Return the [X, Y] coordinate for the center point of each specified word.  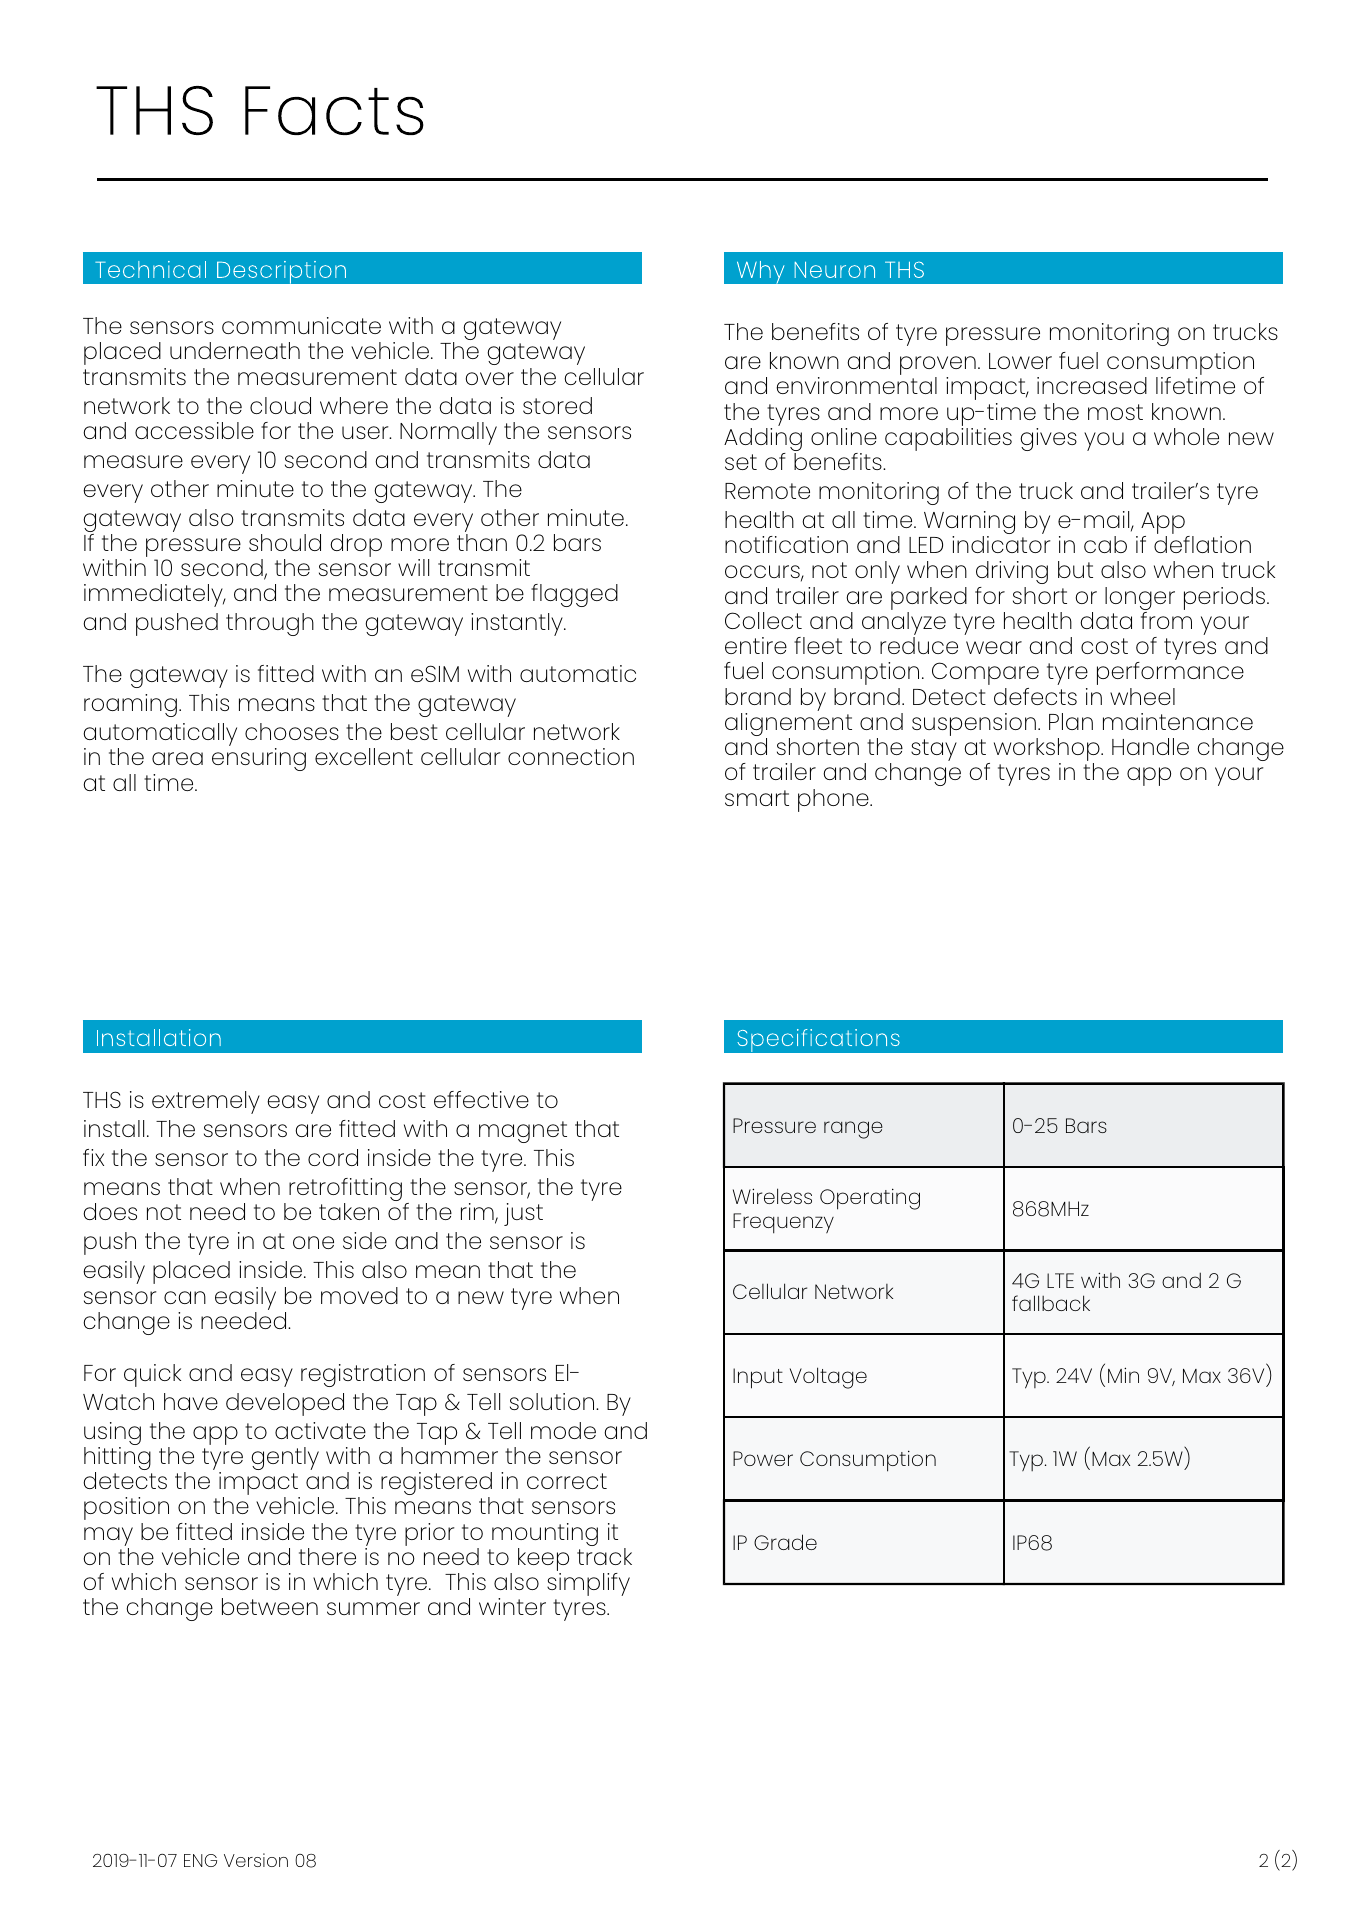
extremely [206, 1102]
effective [481, 1099]
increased [1092, 385]
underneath [235, 350]
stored [557, 405]
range [853, 1130]
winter [512, 1606]
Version [256, 1860]
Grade [785, 1542]
